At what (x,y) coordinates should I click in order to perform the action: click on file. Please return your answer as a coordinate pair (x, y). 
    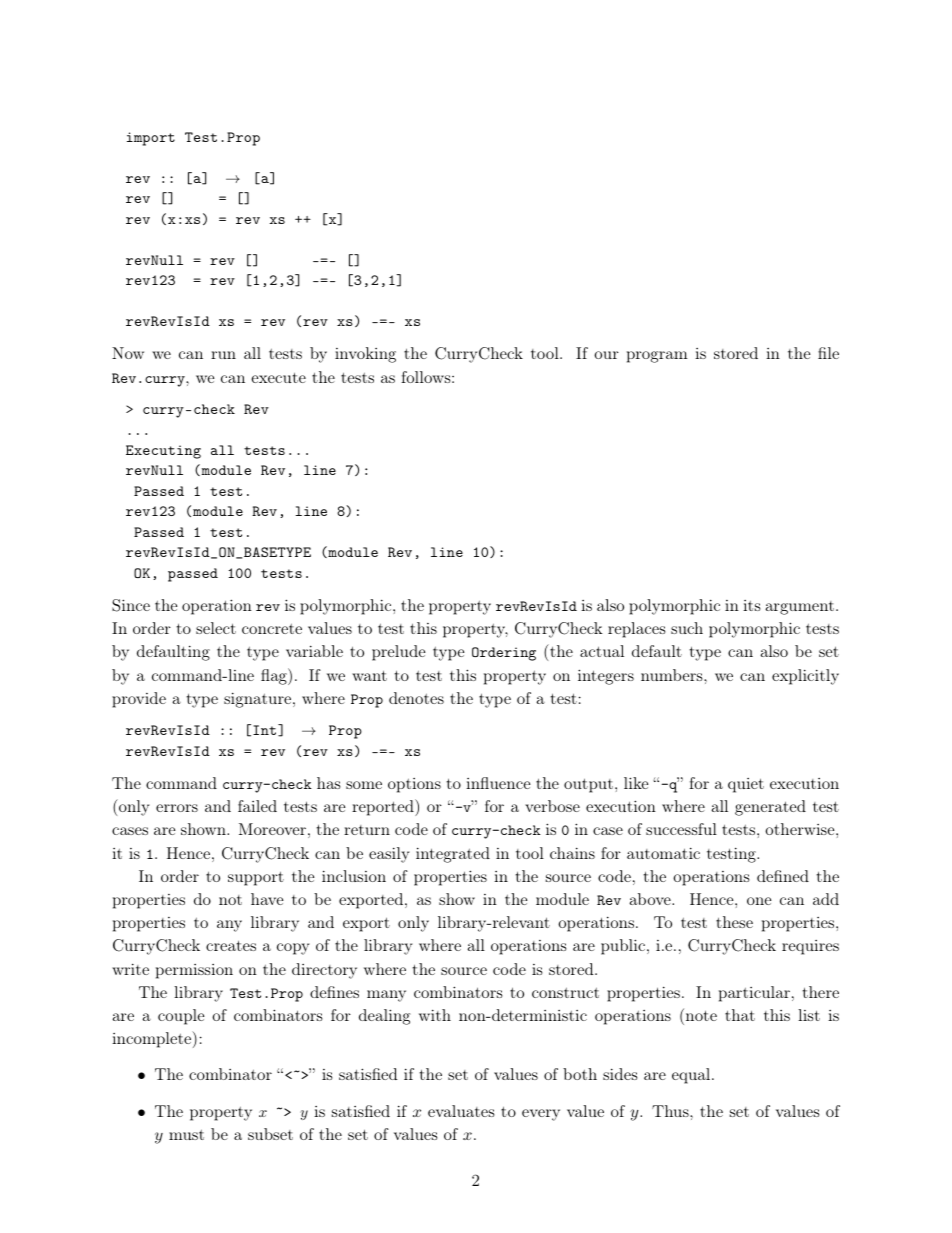
    Looking at the image, I should click on (828, 353).
